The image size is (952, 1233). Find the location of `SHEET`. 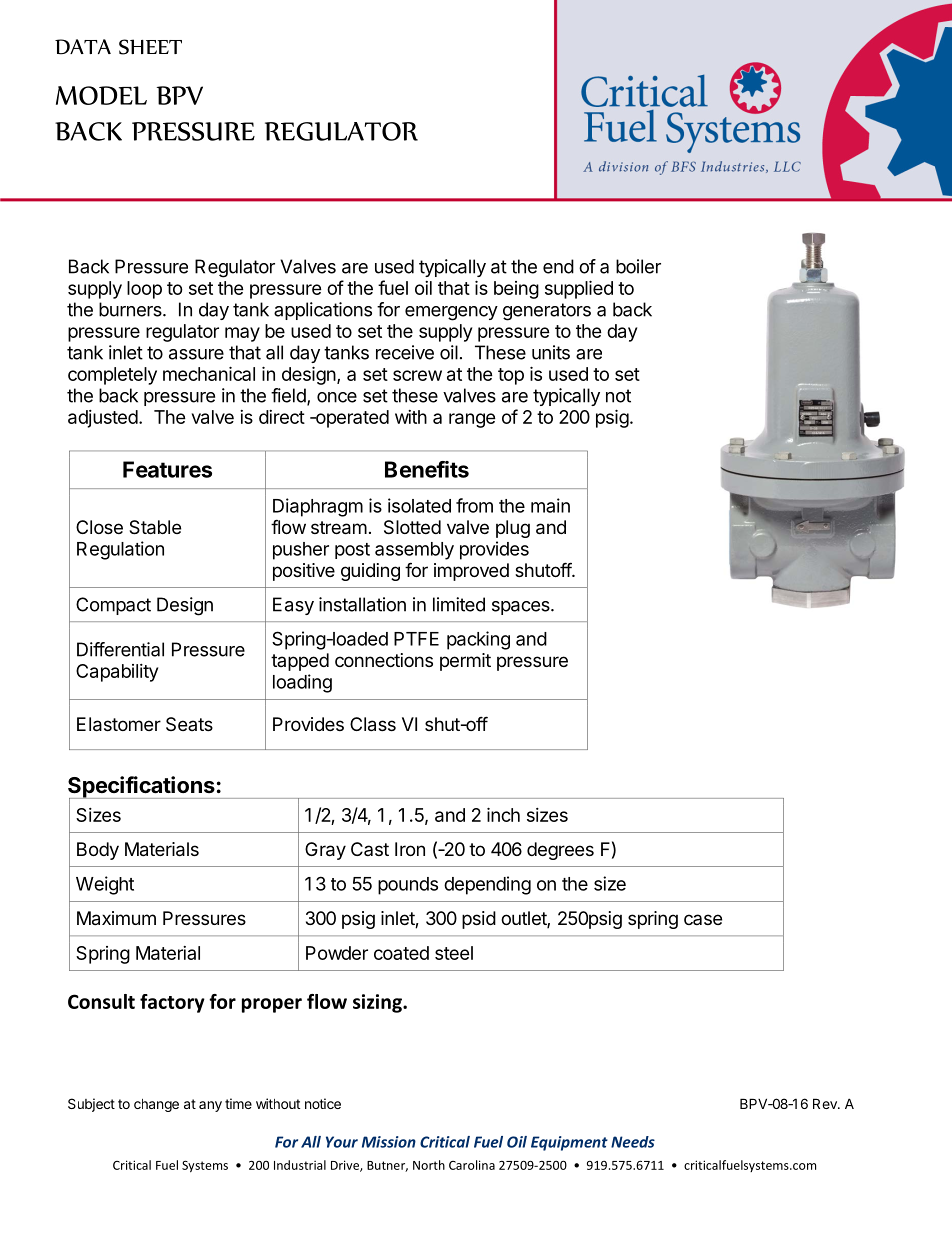

SHEET is located at coordinates (150, 47).
